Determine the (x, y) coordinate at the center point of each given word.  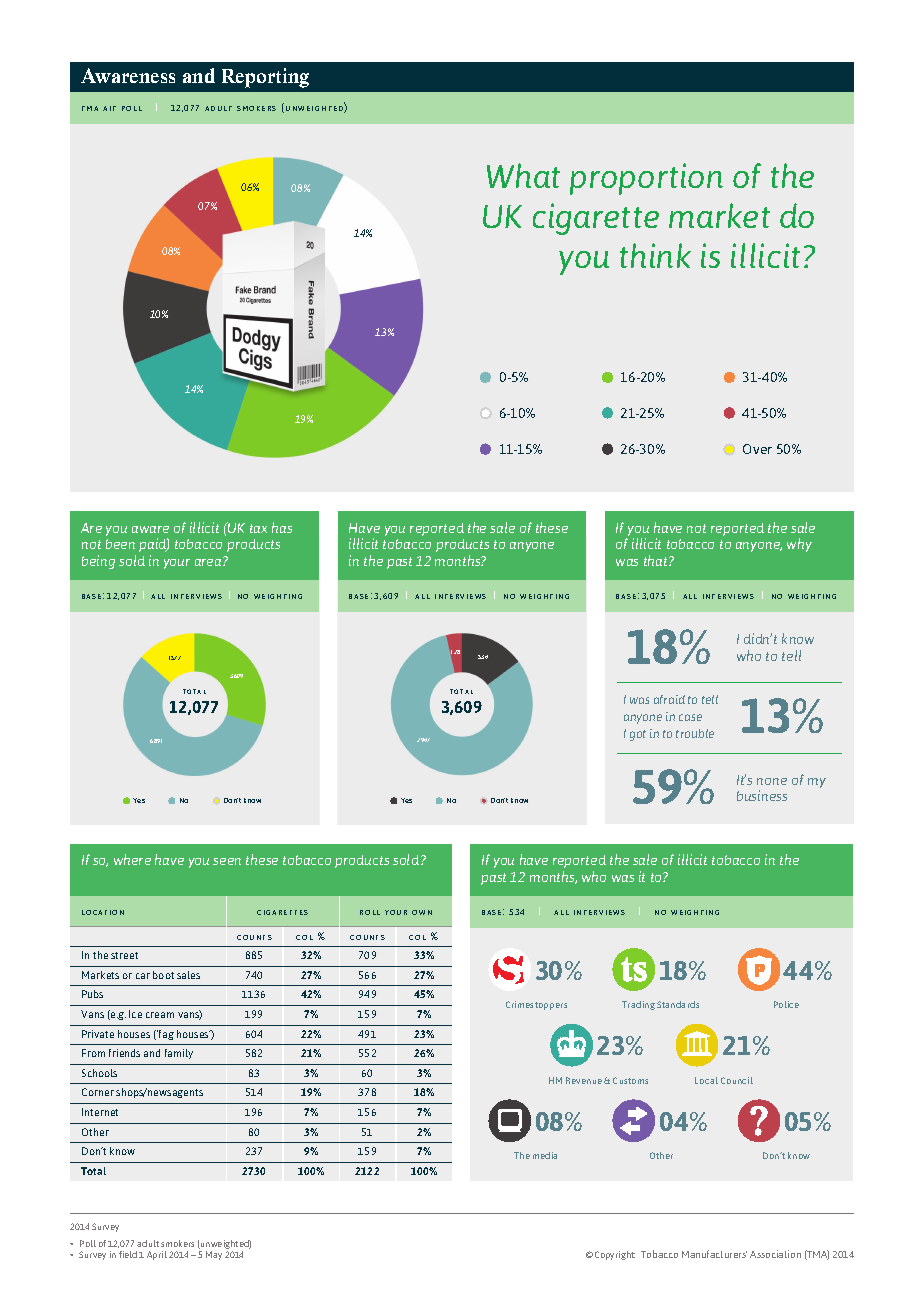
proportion (646, 179)
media (545, 1155)
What (523, 175)
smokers (177, 1243)
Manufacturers (714, 1254)
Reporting (265, 78)
